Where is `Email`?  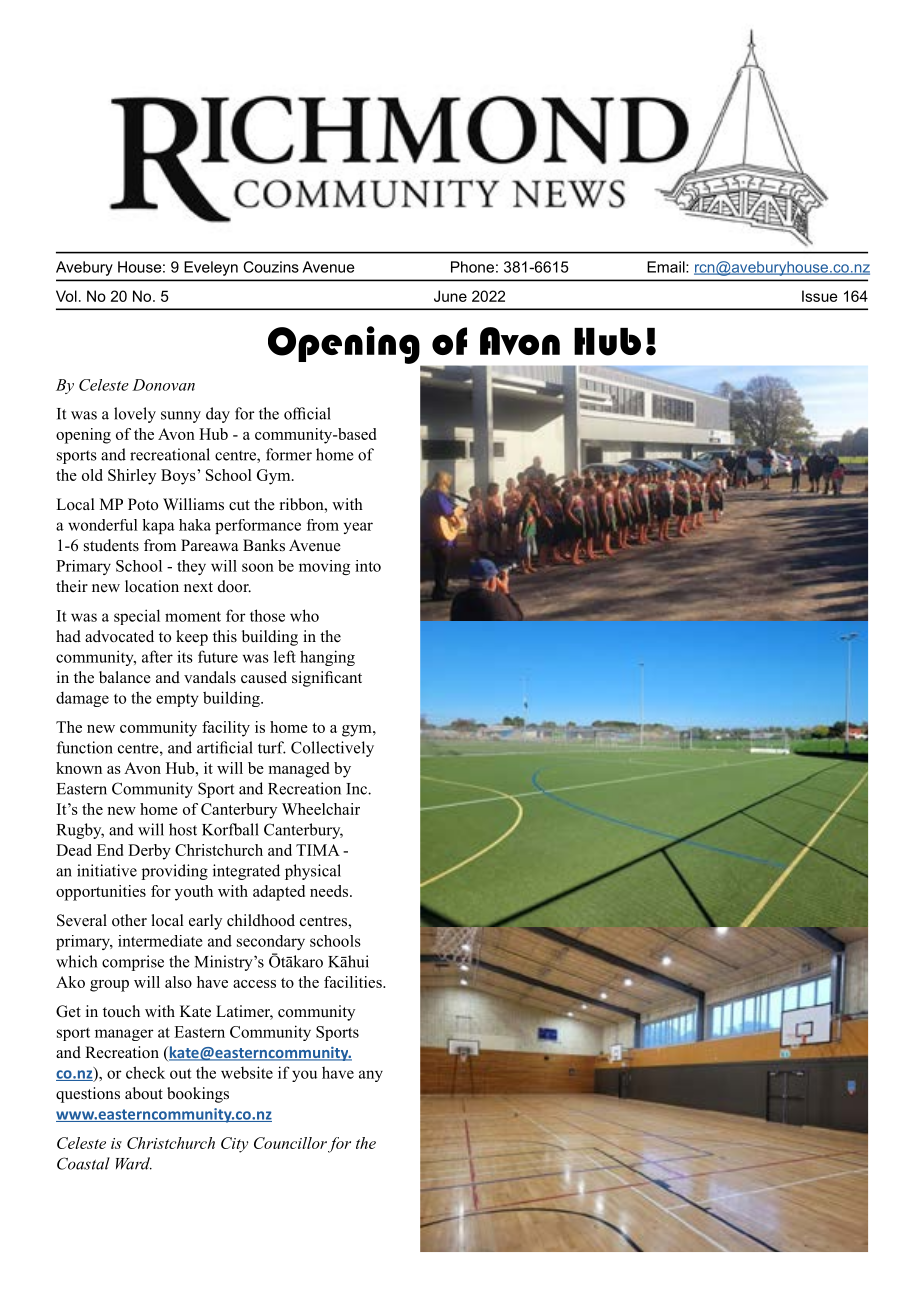
Email is located at coordinates (667, 267).
